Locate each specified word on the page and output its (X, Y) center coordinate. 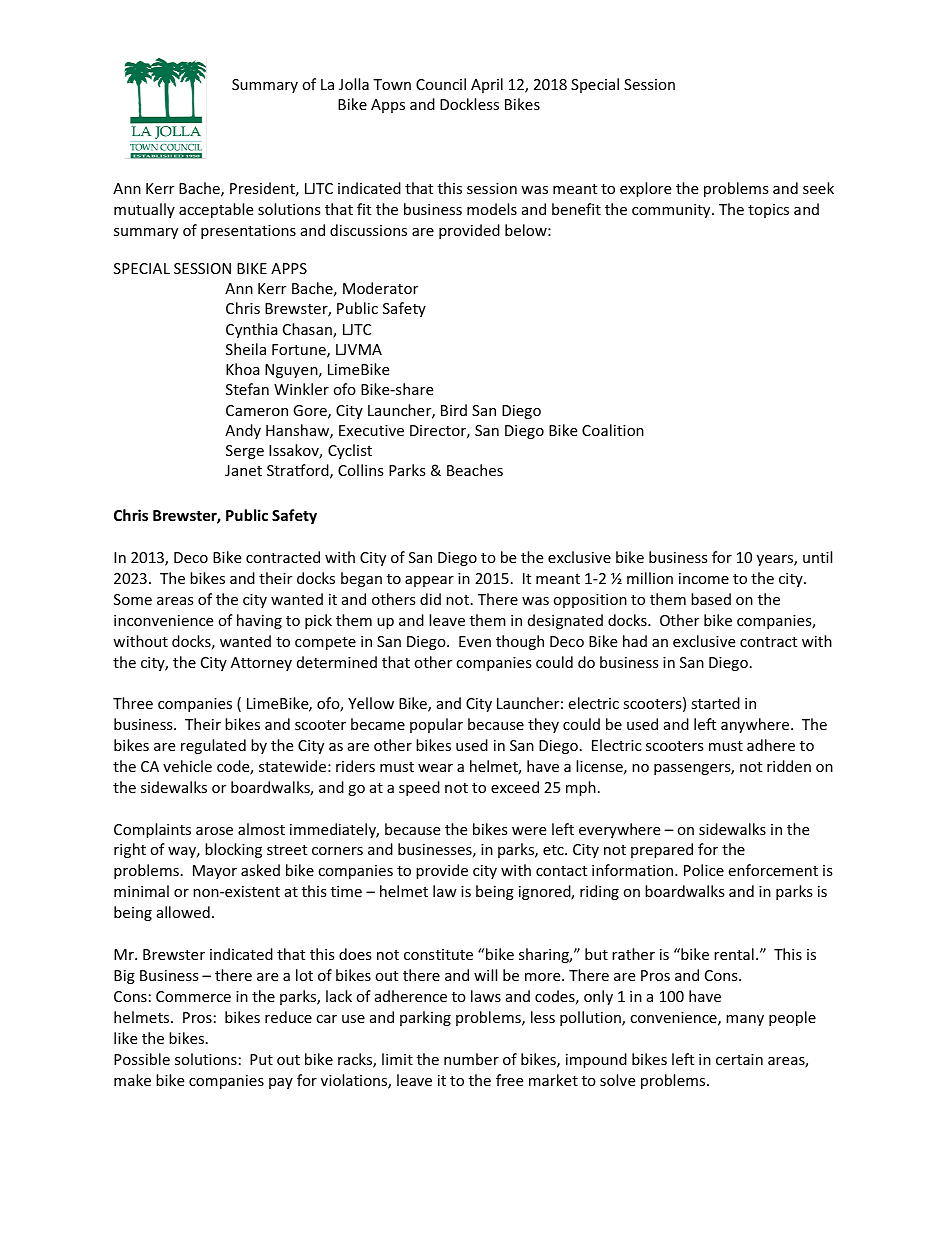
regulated (213, 746)
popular (436, 725)
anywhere (756, 725)
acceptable (216, 210)
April (487, 85)
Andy (243, 431)
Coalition (613, 430)
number (471, 1059)
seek (818, 188)
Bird (454, 410)
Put (261, 1059)
